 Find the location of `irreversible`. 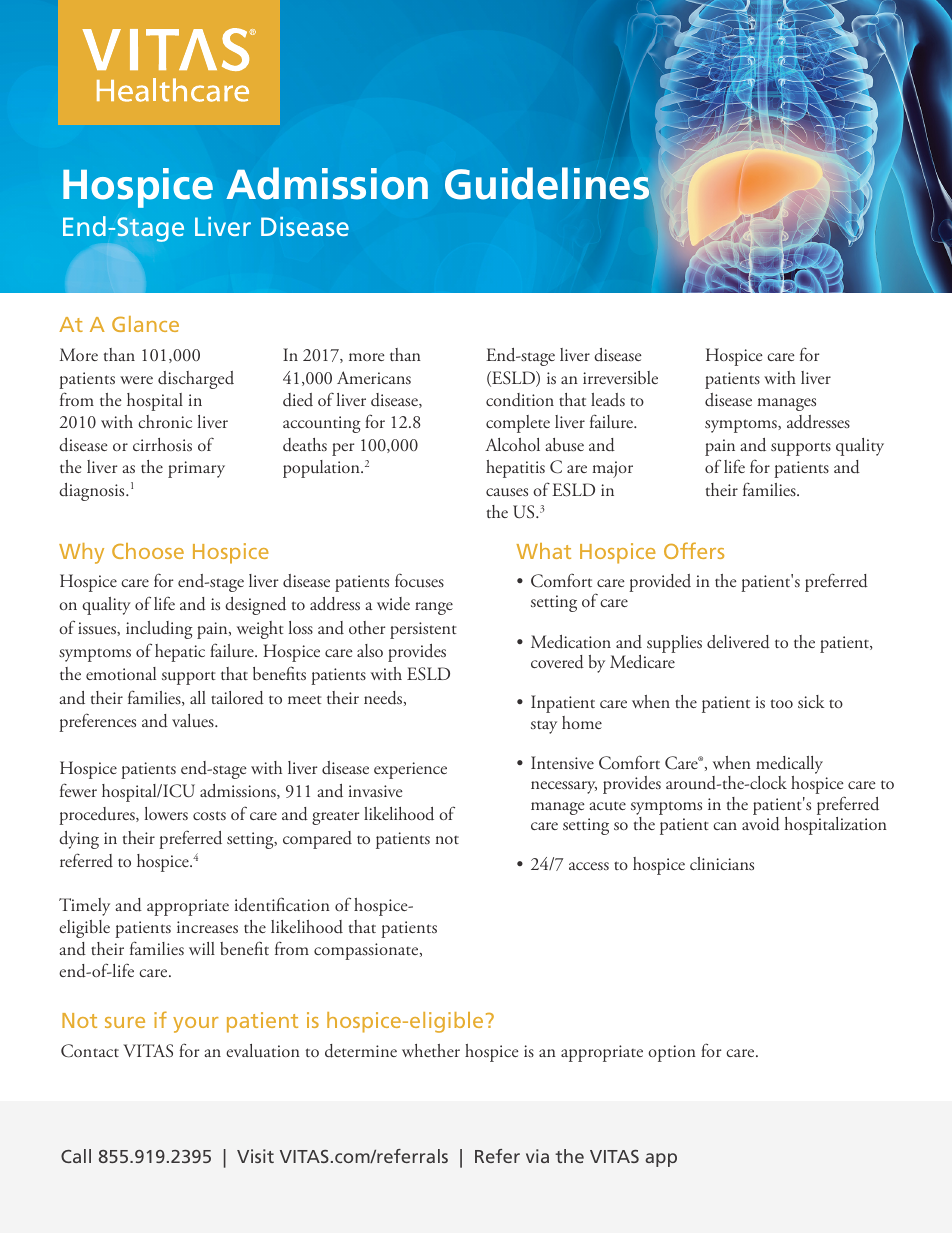

irreversible is located at coordinates (620, 377).
